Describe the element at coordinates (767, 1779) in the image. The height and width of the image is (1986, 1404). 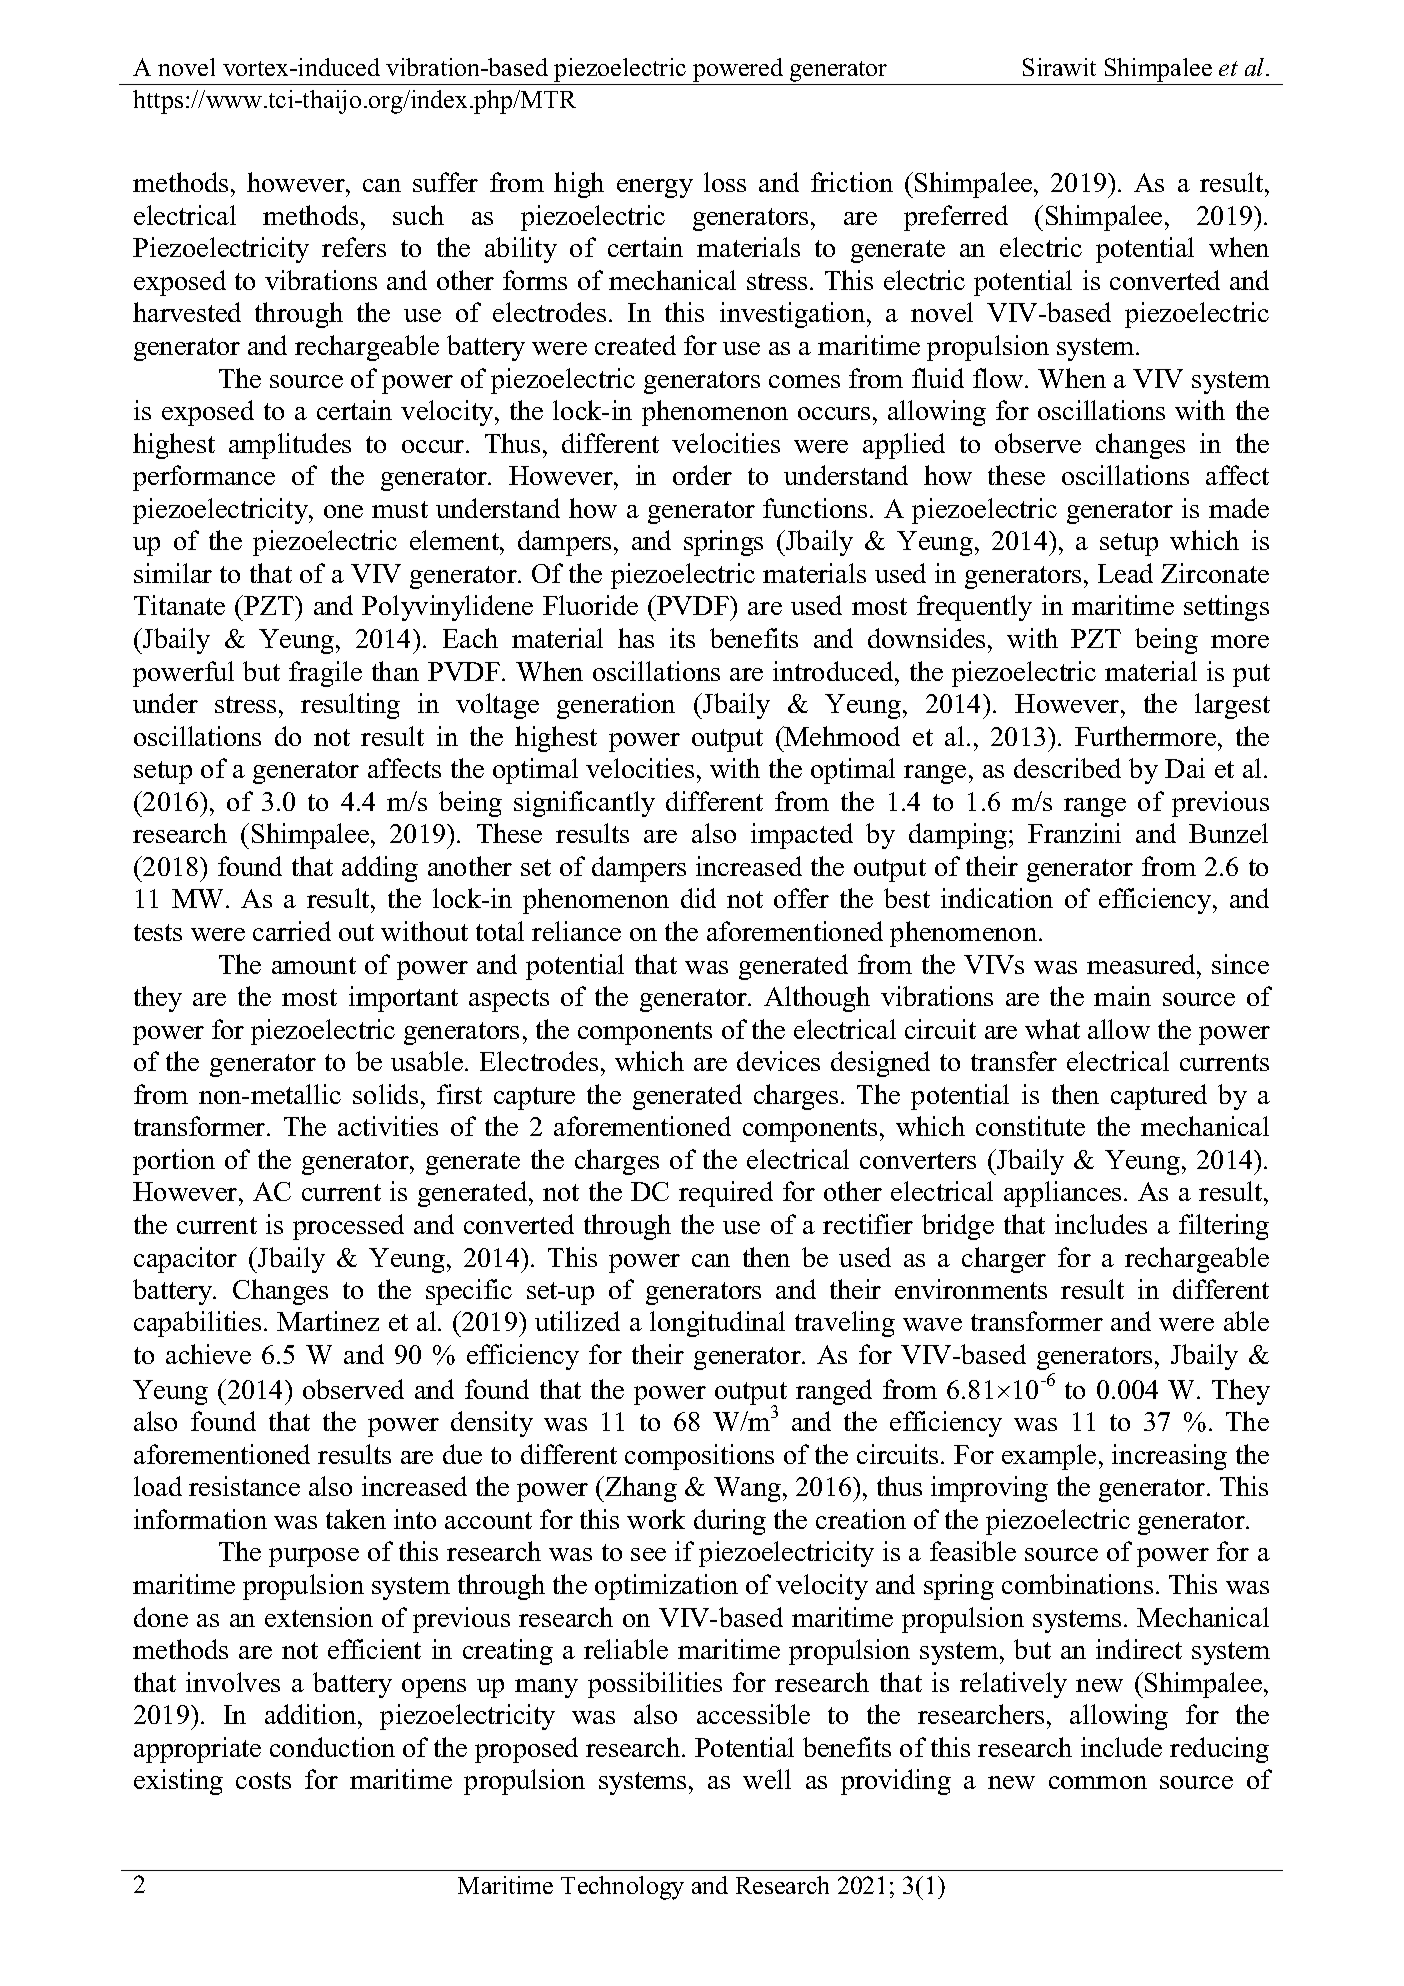
I see `well` at that location.
